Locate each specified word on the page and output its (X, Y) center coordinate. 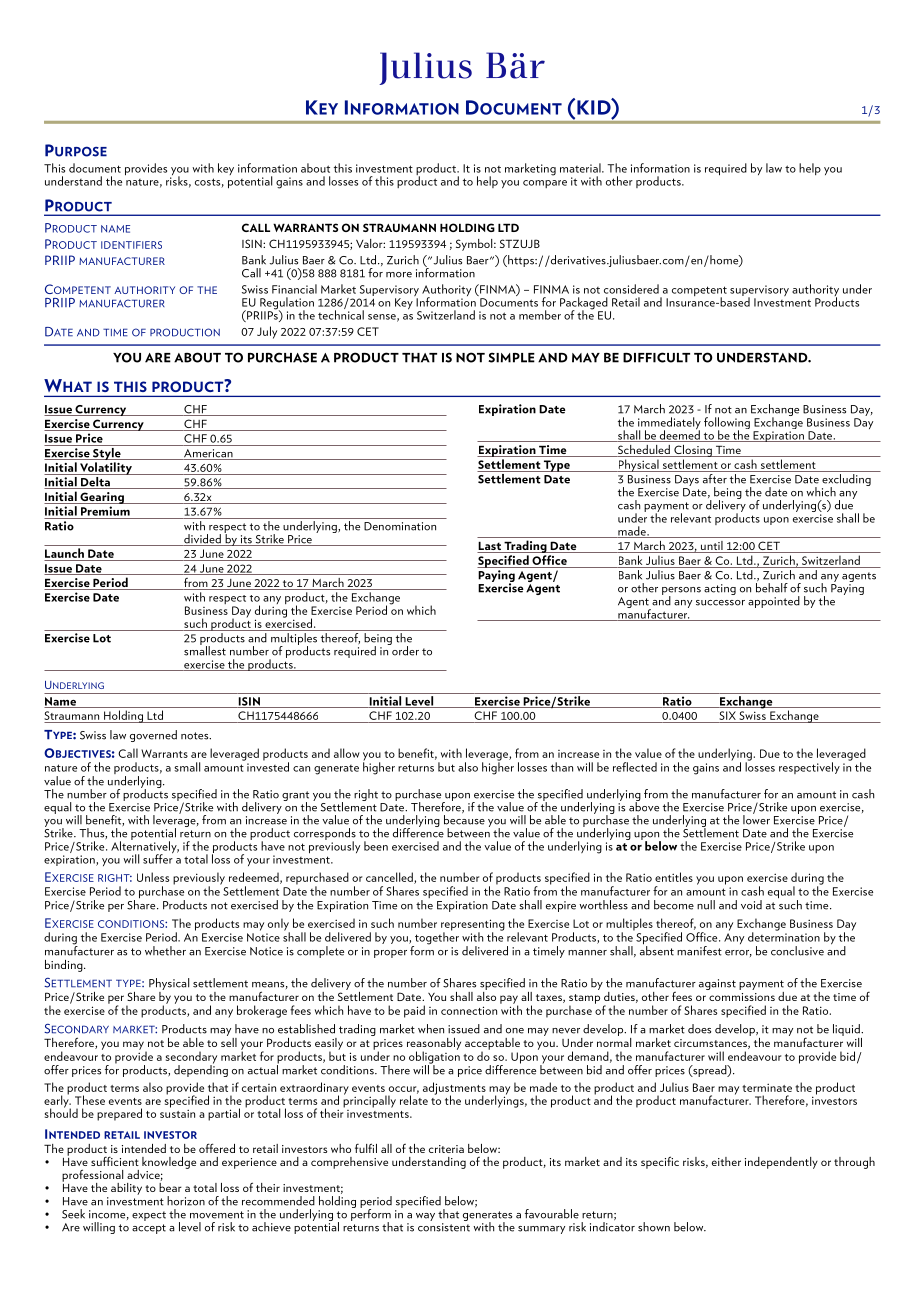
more (399, 275)
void (751, 905)
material (581, 168)
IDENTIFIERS (131, 245)
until (712, 547)
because (464, 820)
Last (490, 547)
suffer (158, 858)
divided (202, 540)
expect (149, 1216)
